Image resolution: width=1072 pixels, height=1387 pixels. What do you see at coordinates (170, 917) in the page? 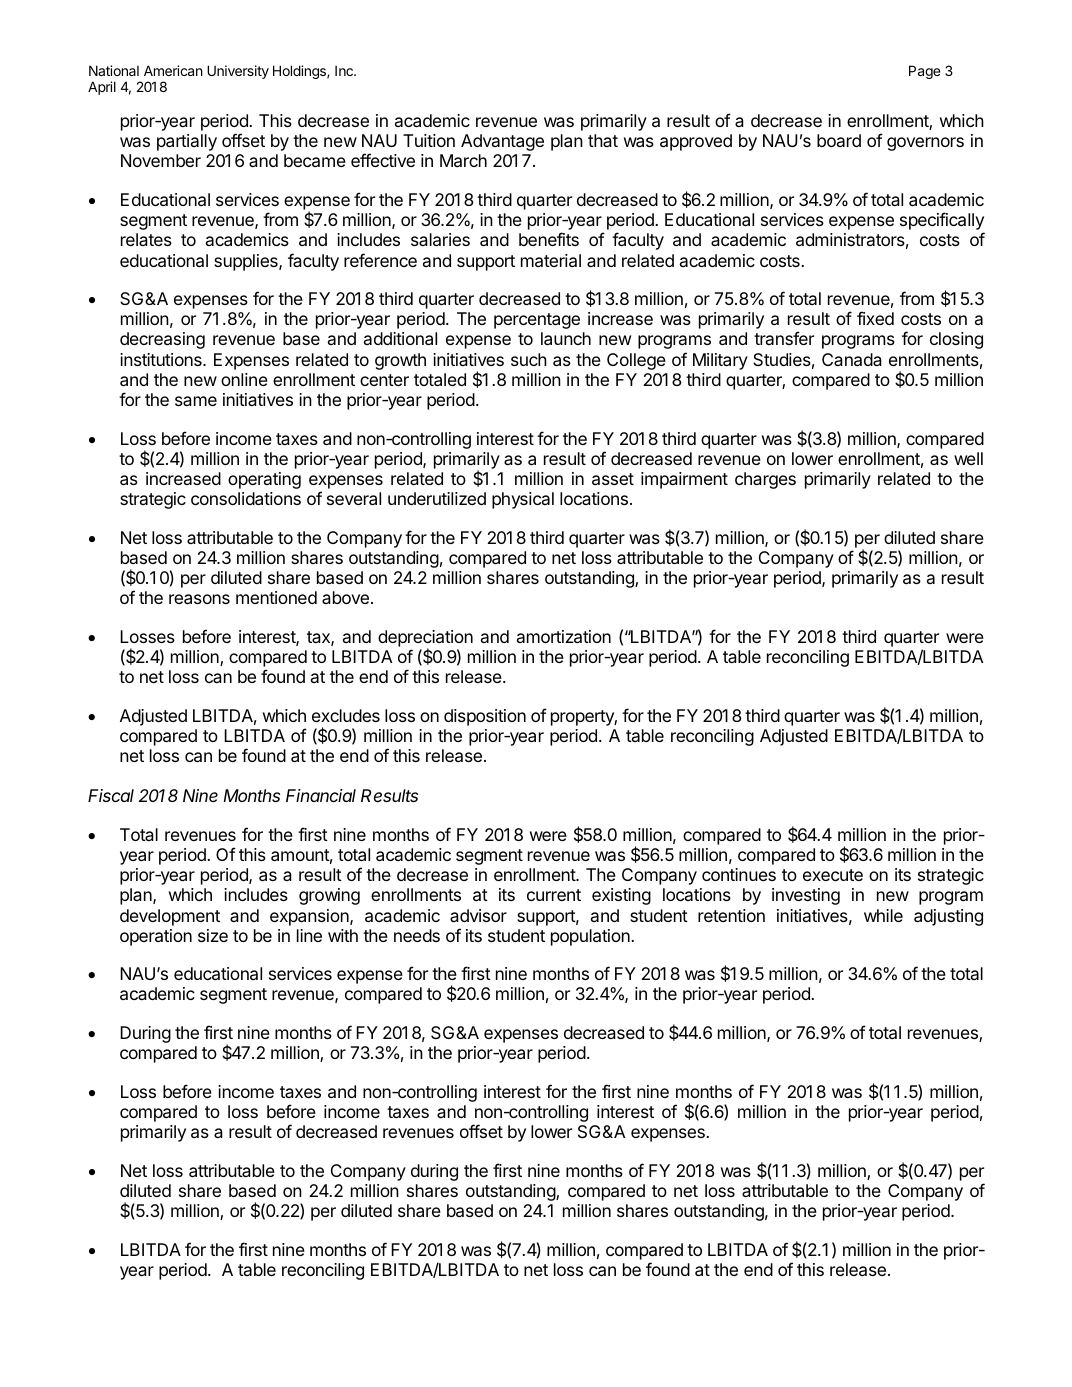
I see `development` at bounding box center [170, 917].
